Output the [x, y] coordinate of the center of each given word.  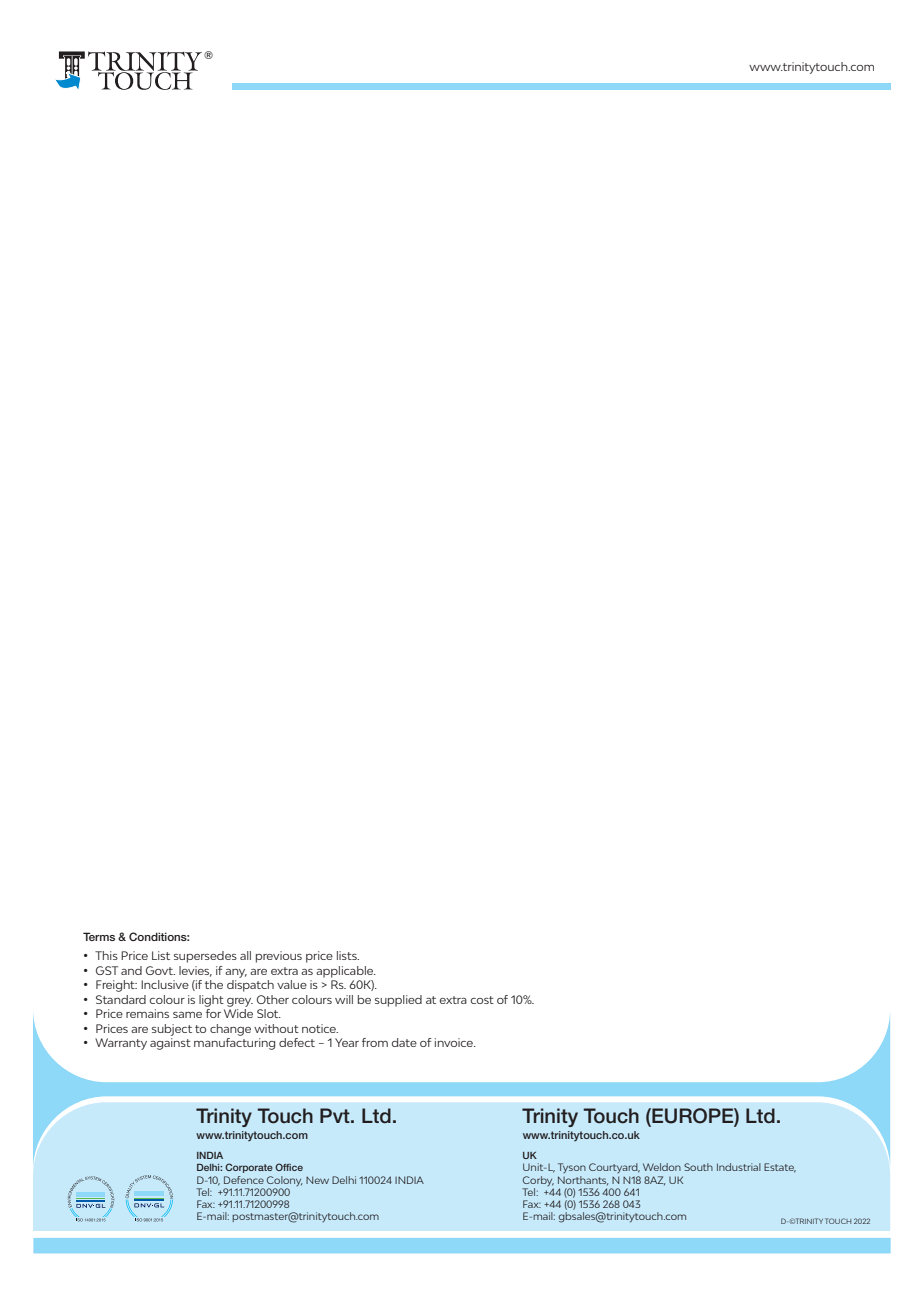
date [404, 1042]
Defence [244, 1180]
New [317, 1180]
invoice [455, 1042]
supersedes [205, 957]
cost [482, 1000]
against [170, 1044]
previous [279, 957]
